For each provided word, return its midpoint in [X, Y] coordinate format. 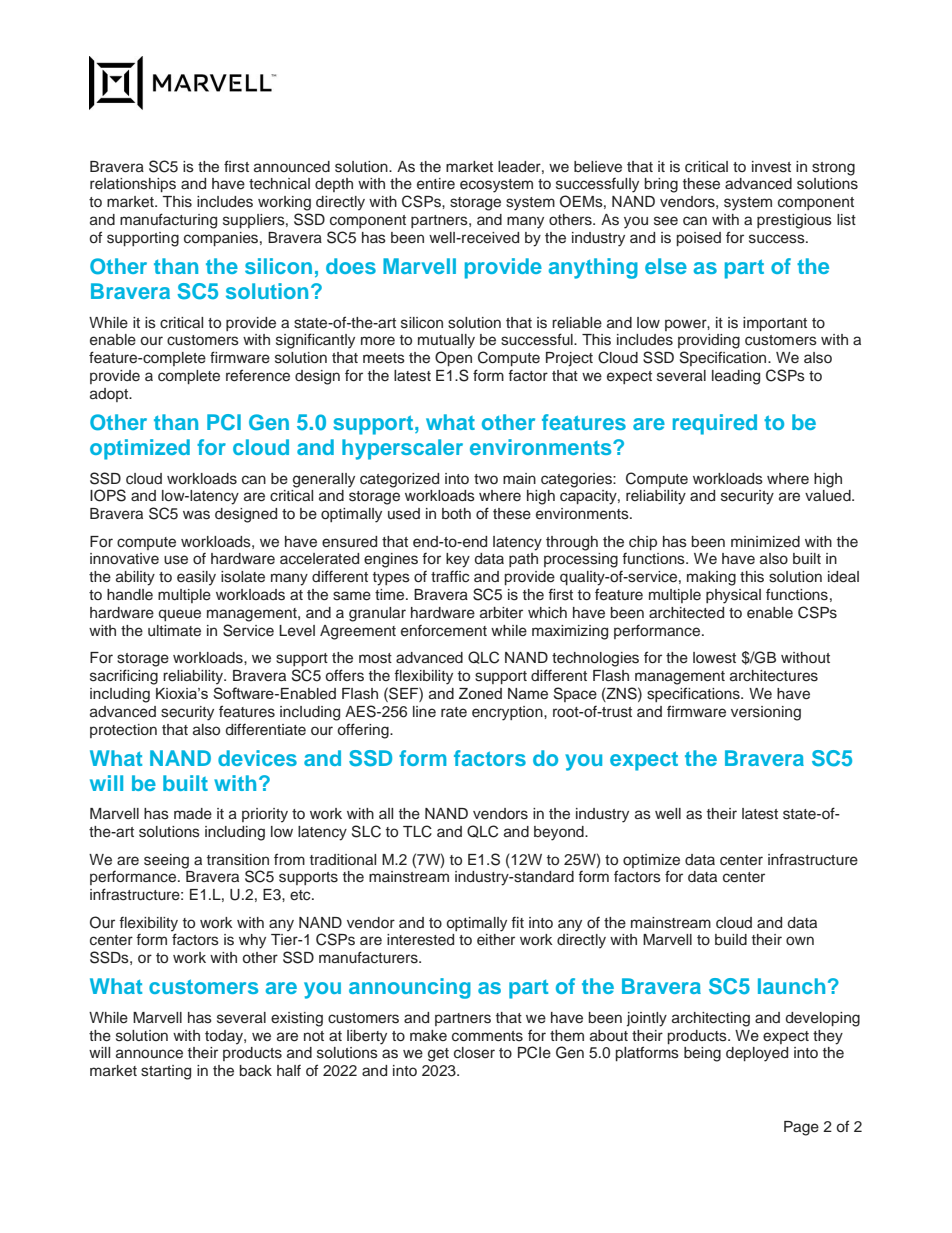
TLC [417, 831]
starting [166, 1072]
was [196, 515]
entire [436, 184]
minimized [765, 541]
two [486, 479]
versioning [766, 713]
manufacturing [168, 221]
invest [771, 167]
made [193, 814]
